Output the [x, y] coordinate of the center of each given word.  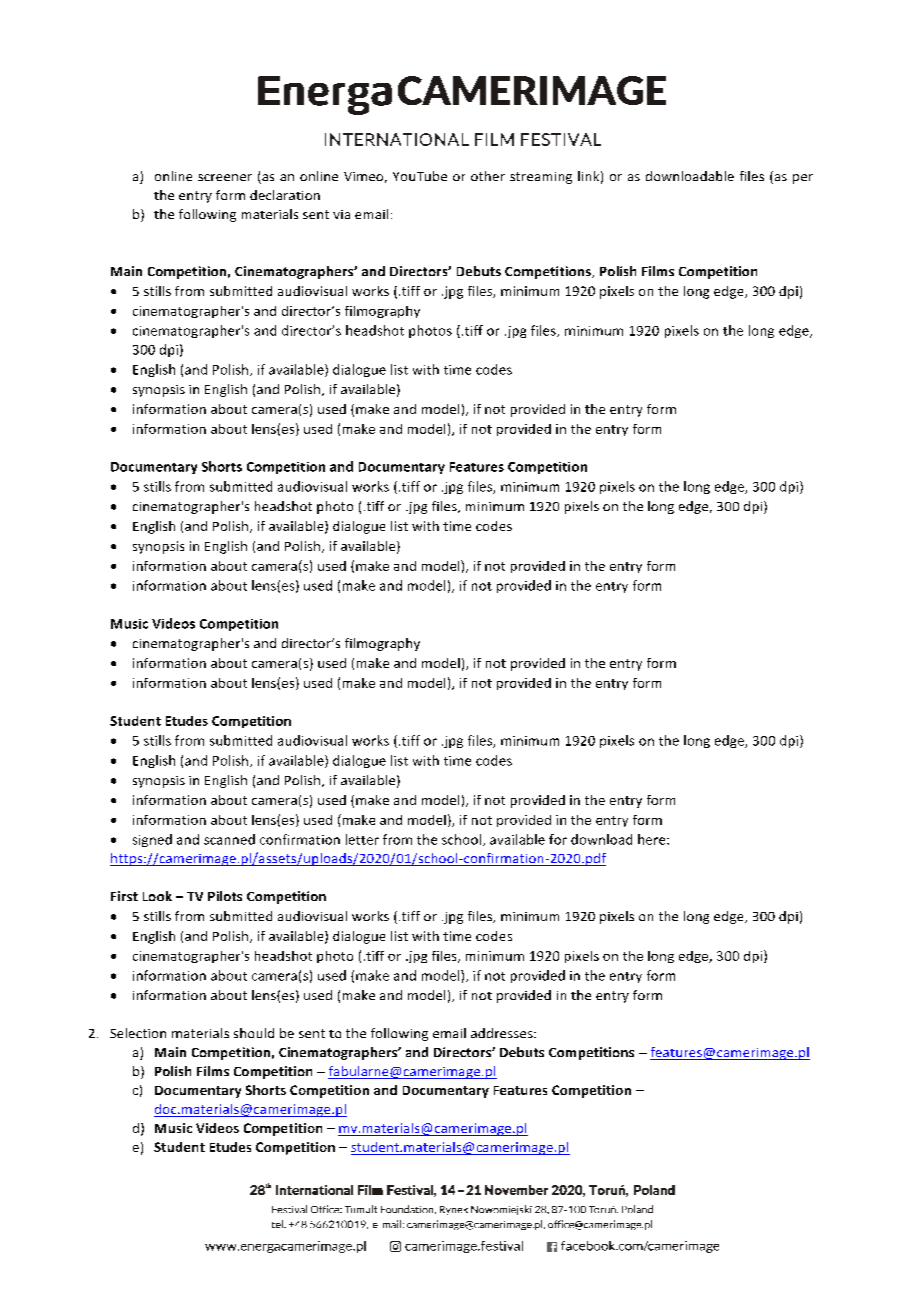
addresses [503, 1033]
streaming [541, 178]
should [254, 1033]
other [488, 176]
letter [362, 839]
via [341, 214]
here [653, 839]
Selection [138, 1033]
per [803, 179]
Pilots [225, 896]
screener [225, 177]
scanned [229, 839]
